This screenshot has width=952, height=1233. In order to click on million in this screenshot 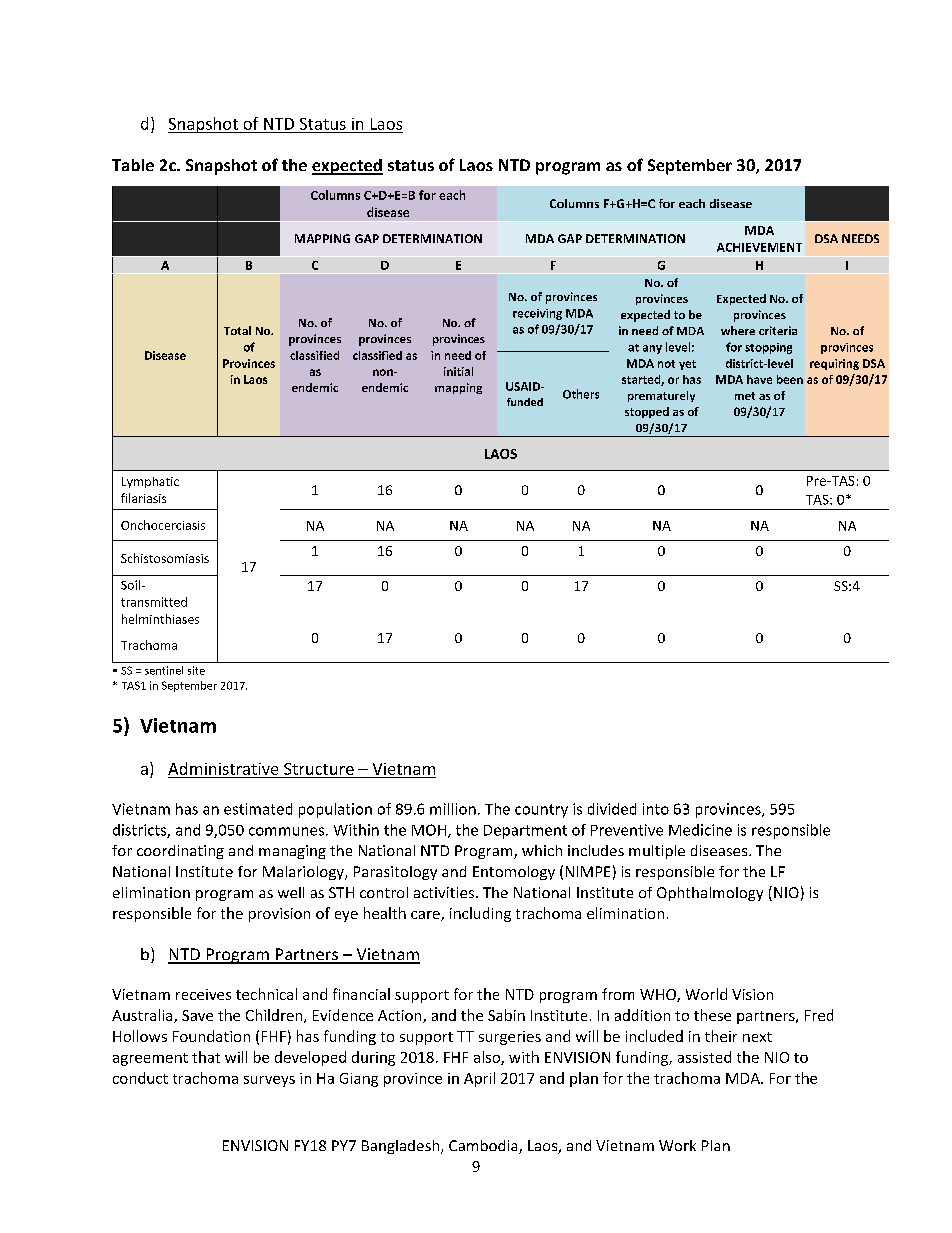, I will do `click(453, 809)`.
